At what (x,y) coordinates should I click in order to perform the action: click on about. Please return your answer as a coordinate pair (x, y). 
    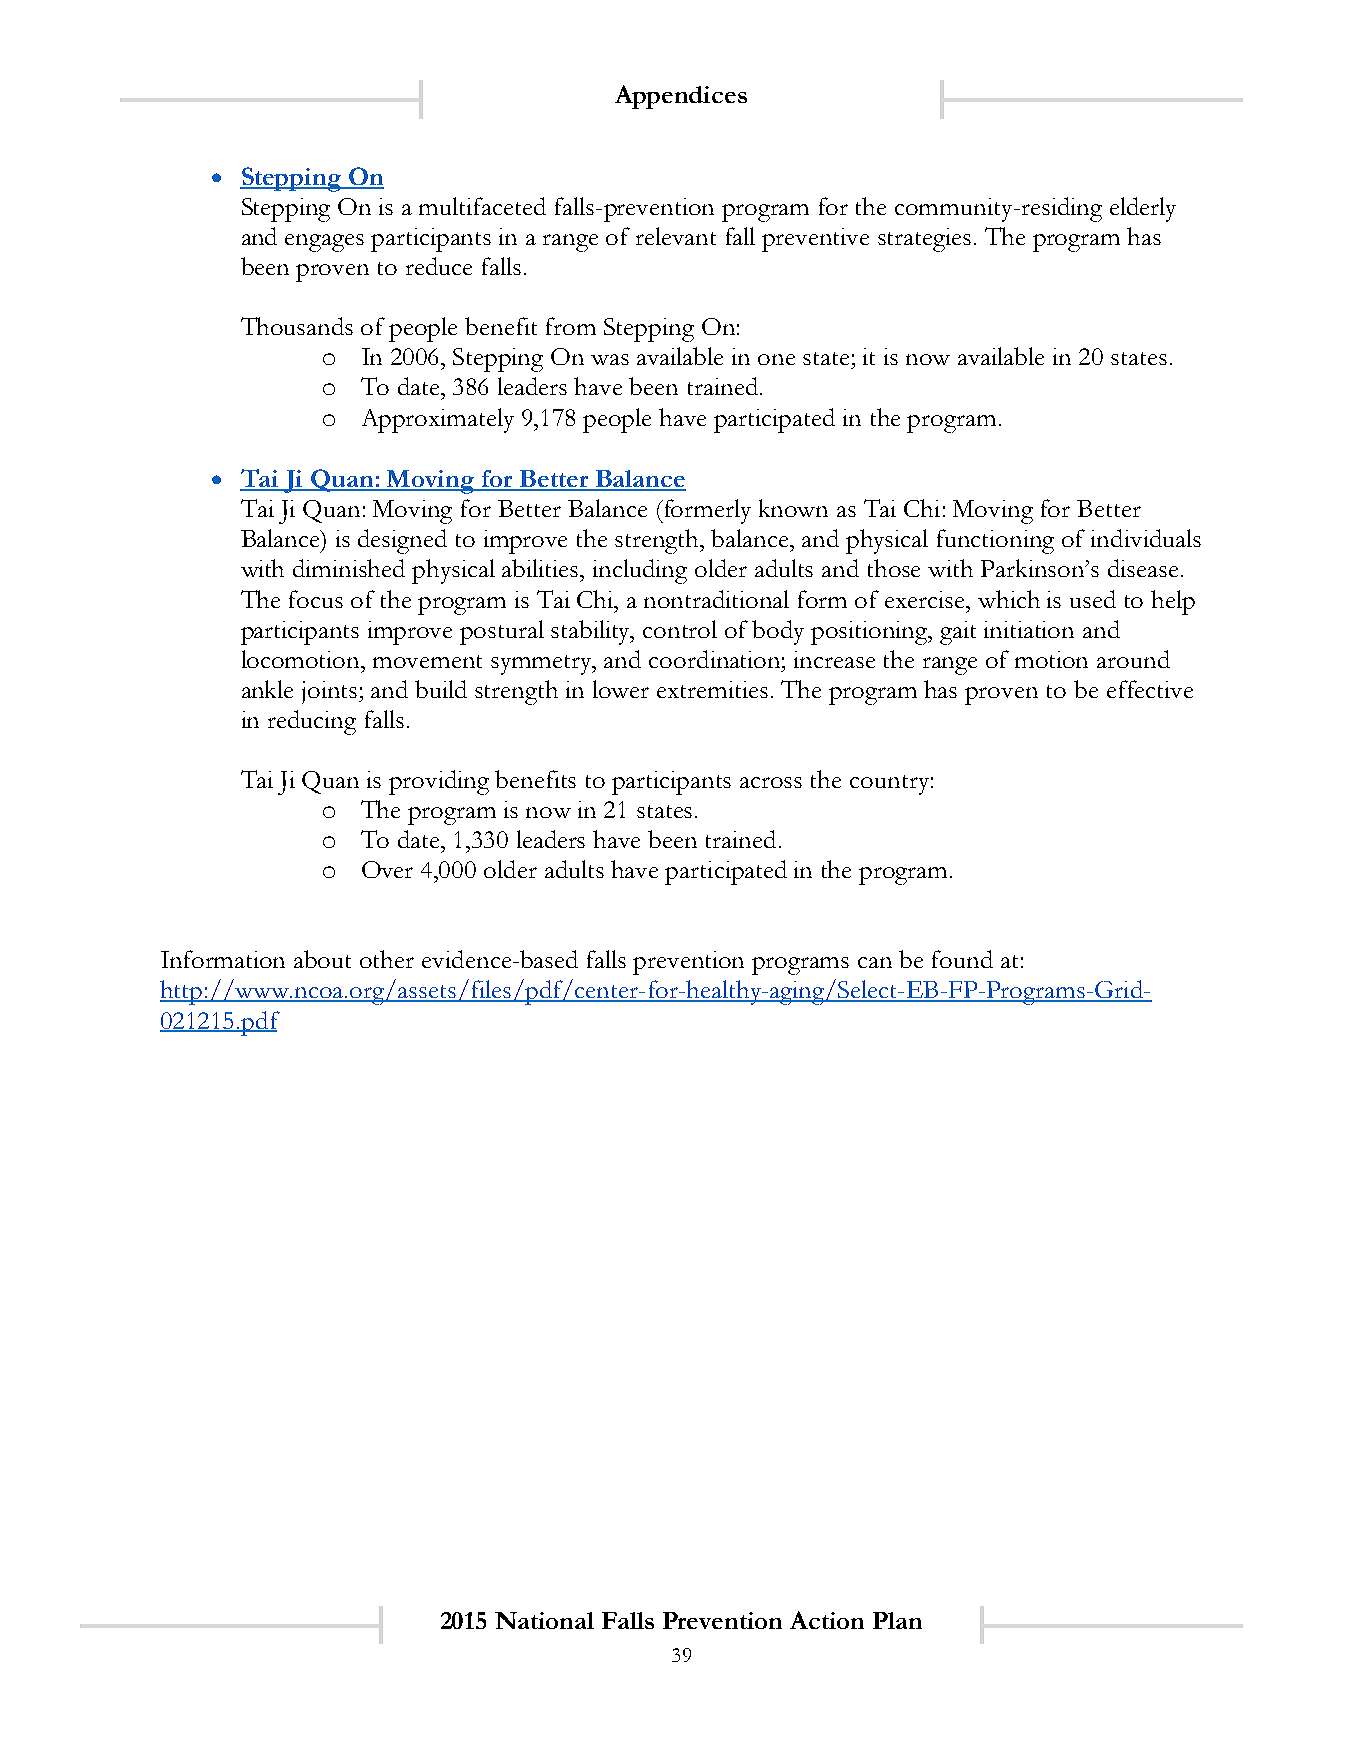
    Looking at the image, I should click on (322, 959).
